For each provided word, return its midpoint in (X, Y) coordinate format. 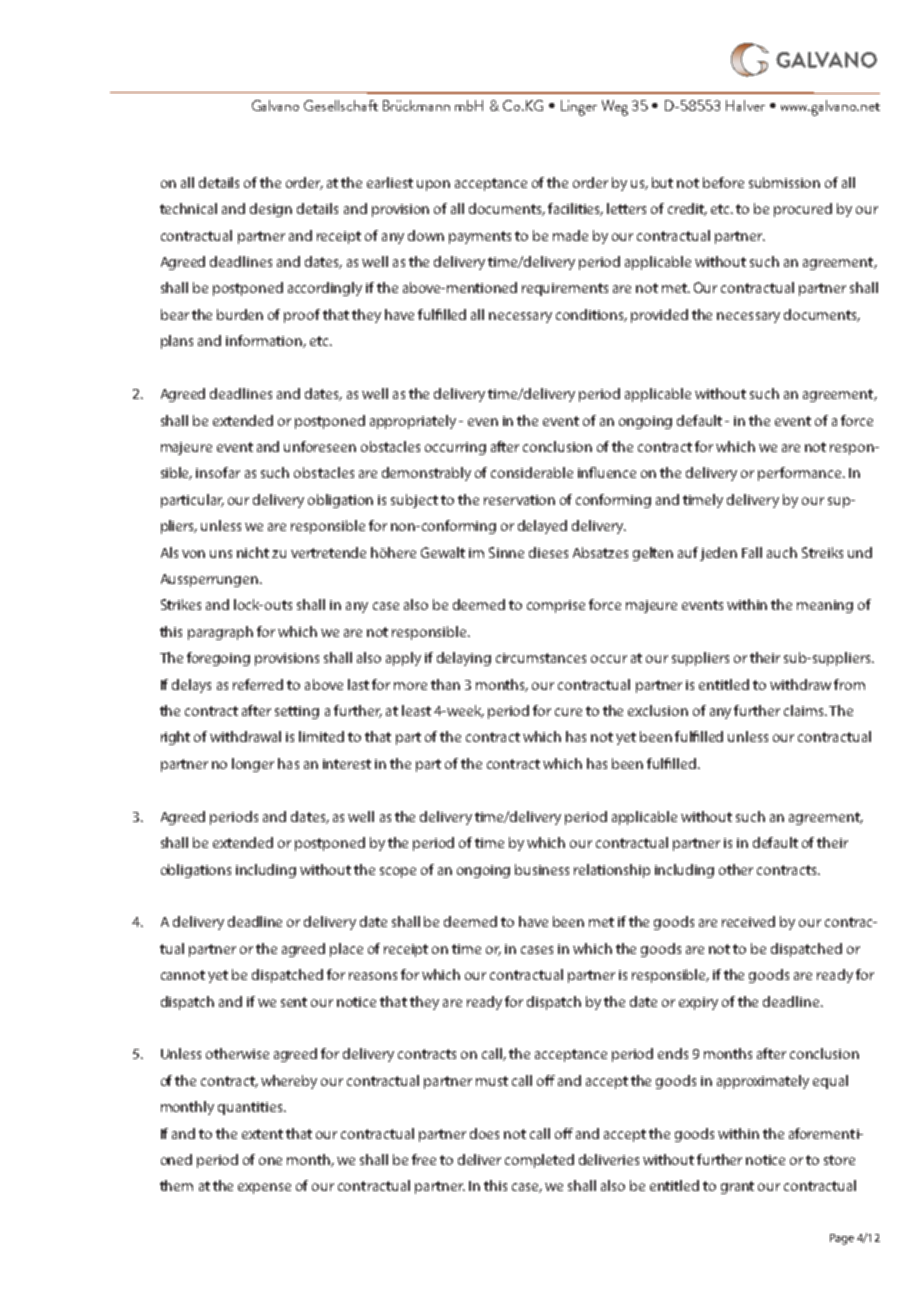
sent (294, 1002)
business (542, 869)
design (271, 210)
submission (784, 182)
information (265, 341)
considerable (532, 472)
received (748, 921)
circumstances (541, 658)
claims (805, 710)
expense (264, 1188)
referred (258, 684)
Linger (579, 108)
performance (801, 474)
